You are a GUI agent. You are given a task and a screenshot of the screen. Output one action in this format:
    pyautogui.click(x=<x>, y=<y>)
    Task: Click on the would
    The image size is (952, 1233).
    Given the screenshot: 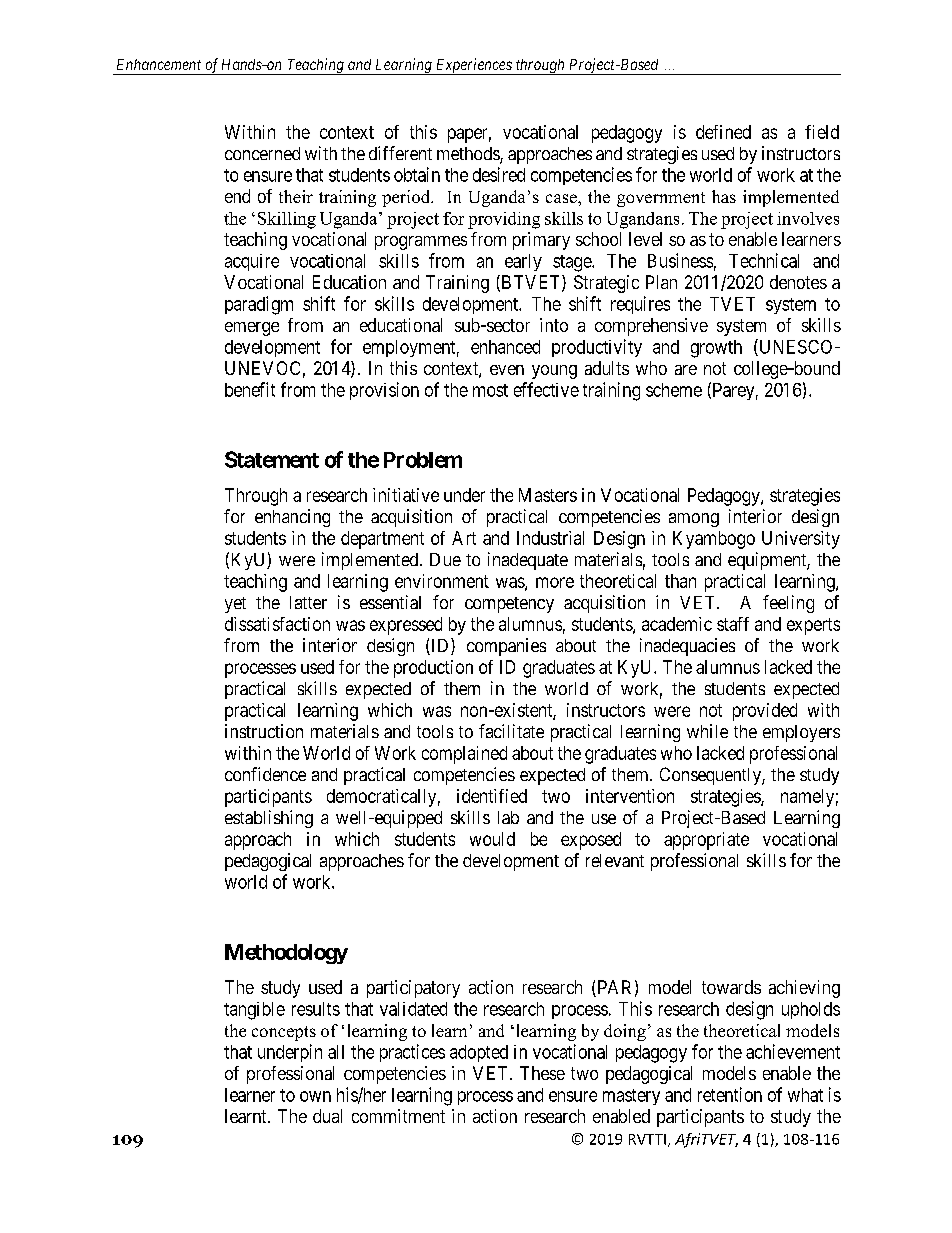 What is the action you would take?
    pyautogui.click(x=492, y=839)
